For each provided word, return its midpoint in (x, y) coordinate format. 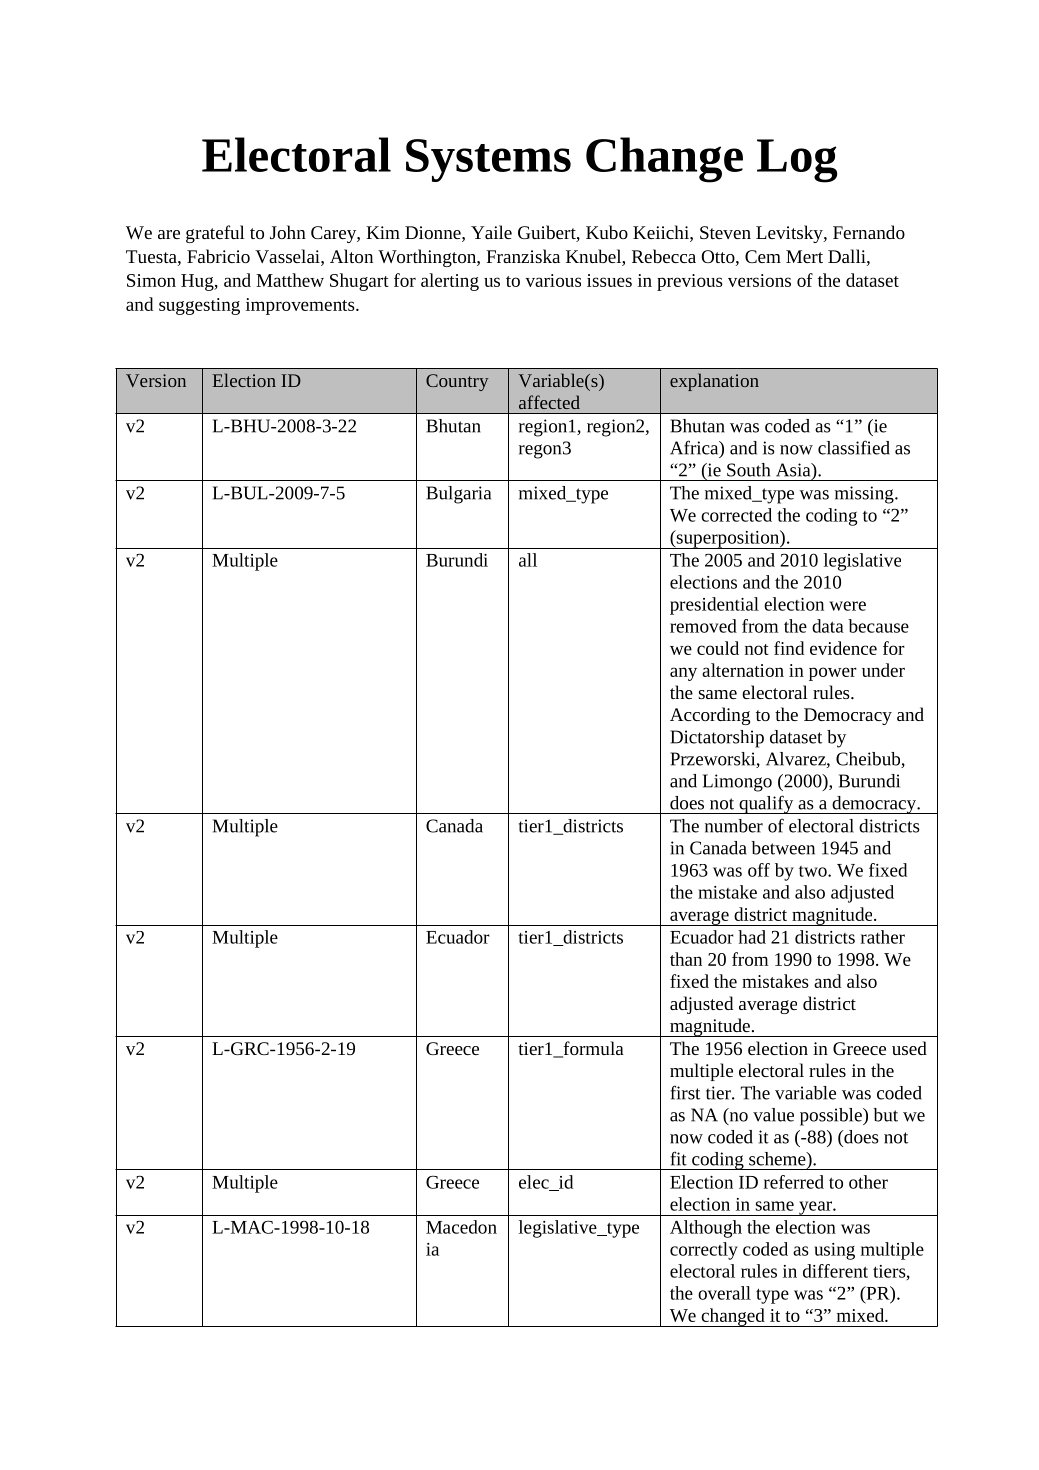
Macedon (461, 1227)
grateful (215, 234)
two (814, 871)
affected (549, 402)
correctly (704, 1251)
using (834, 1251)
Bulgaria (458, 495)
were (847, 606)
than (686, 959)
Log (797, 161)
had (752, 937)
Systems (488, 160)
